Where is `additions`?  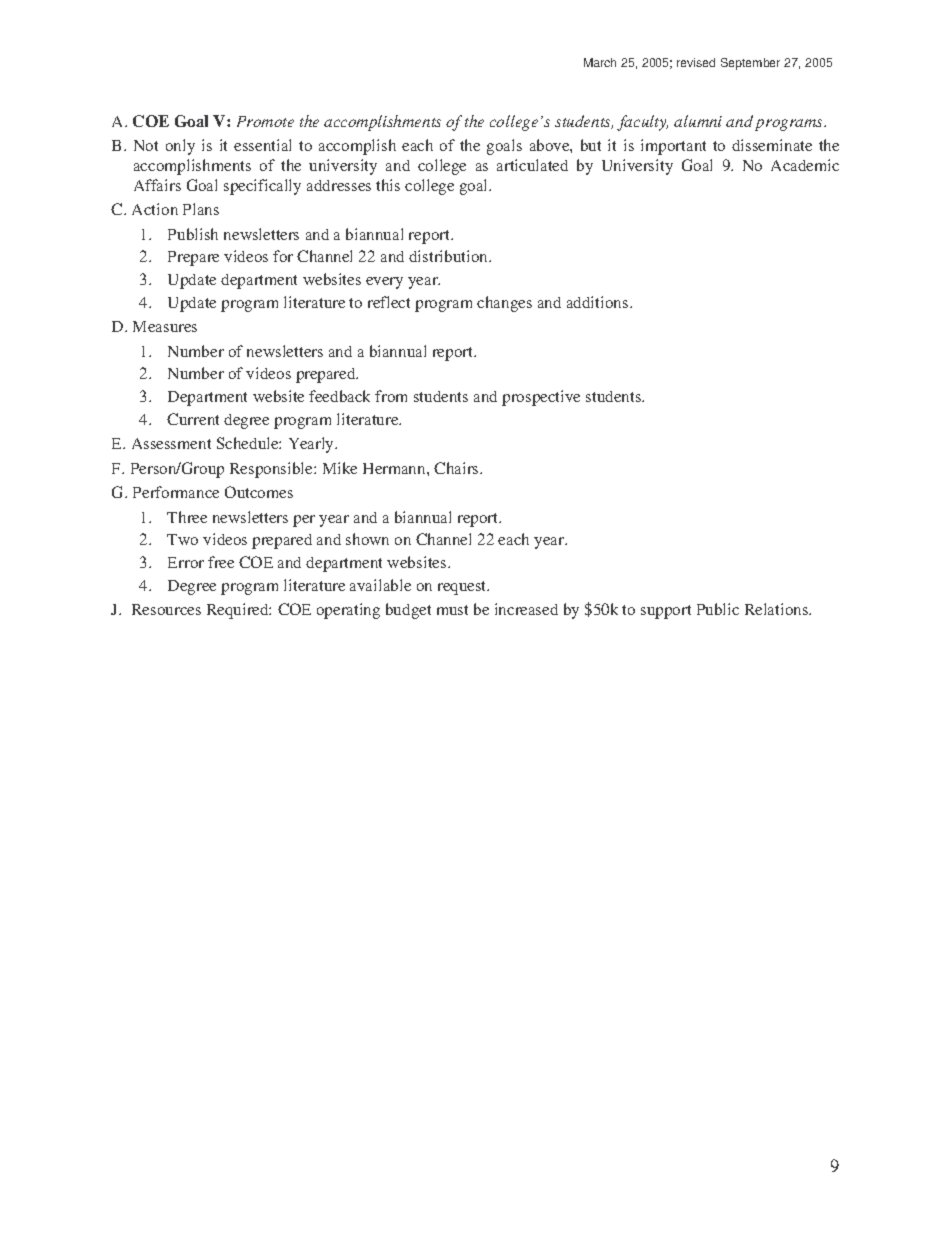
additions is located at coordinates (599, 302).
